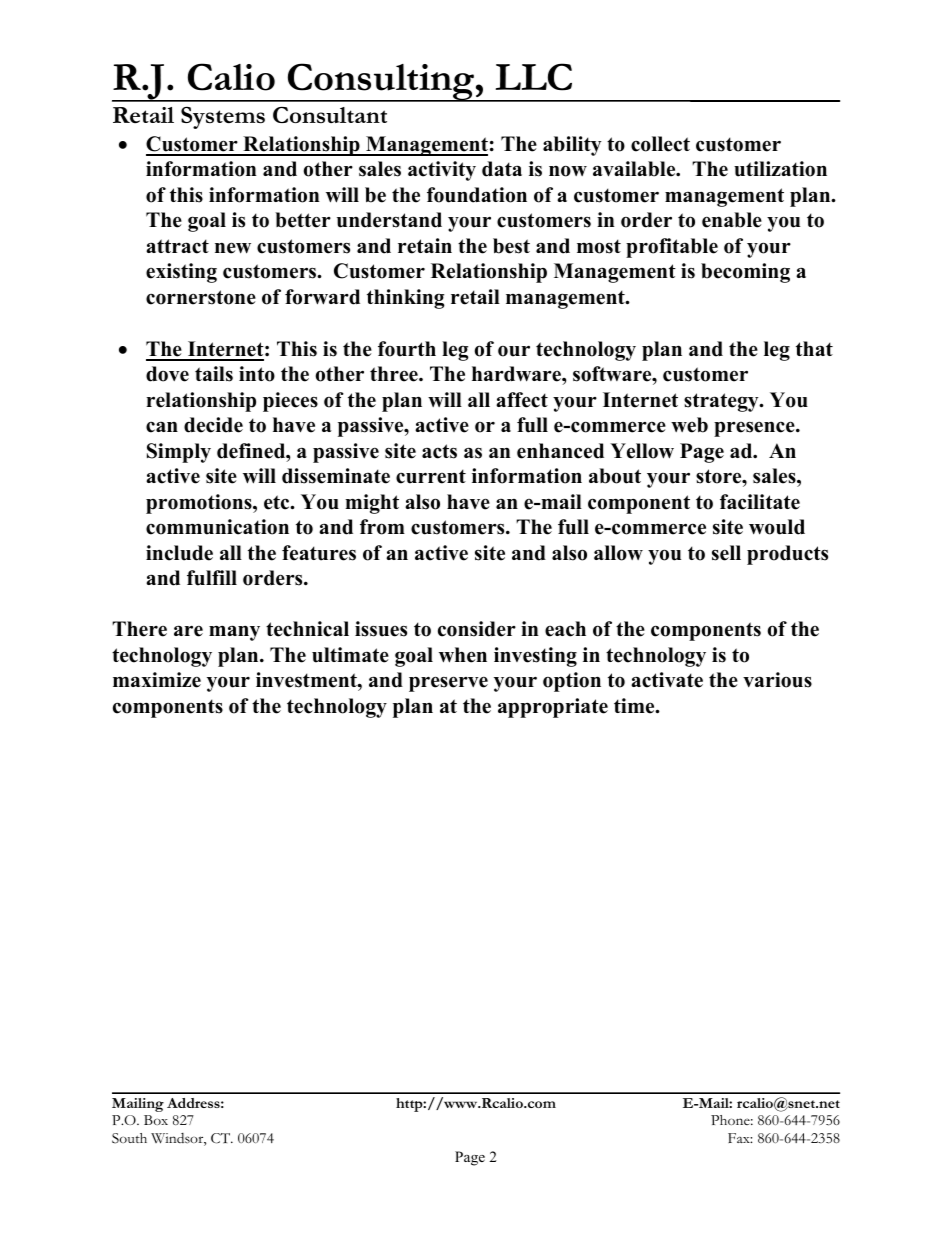 This document has height=1233, width=952. Describe the element at coordinates (129, 1138) in the document. I see `South` at that location.
